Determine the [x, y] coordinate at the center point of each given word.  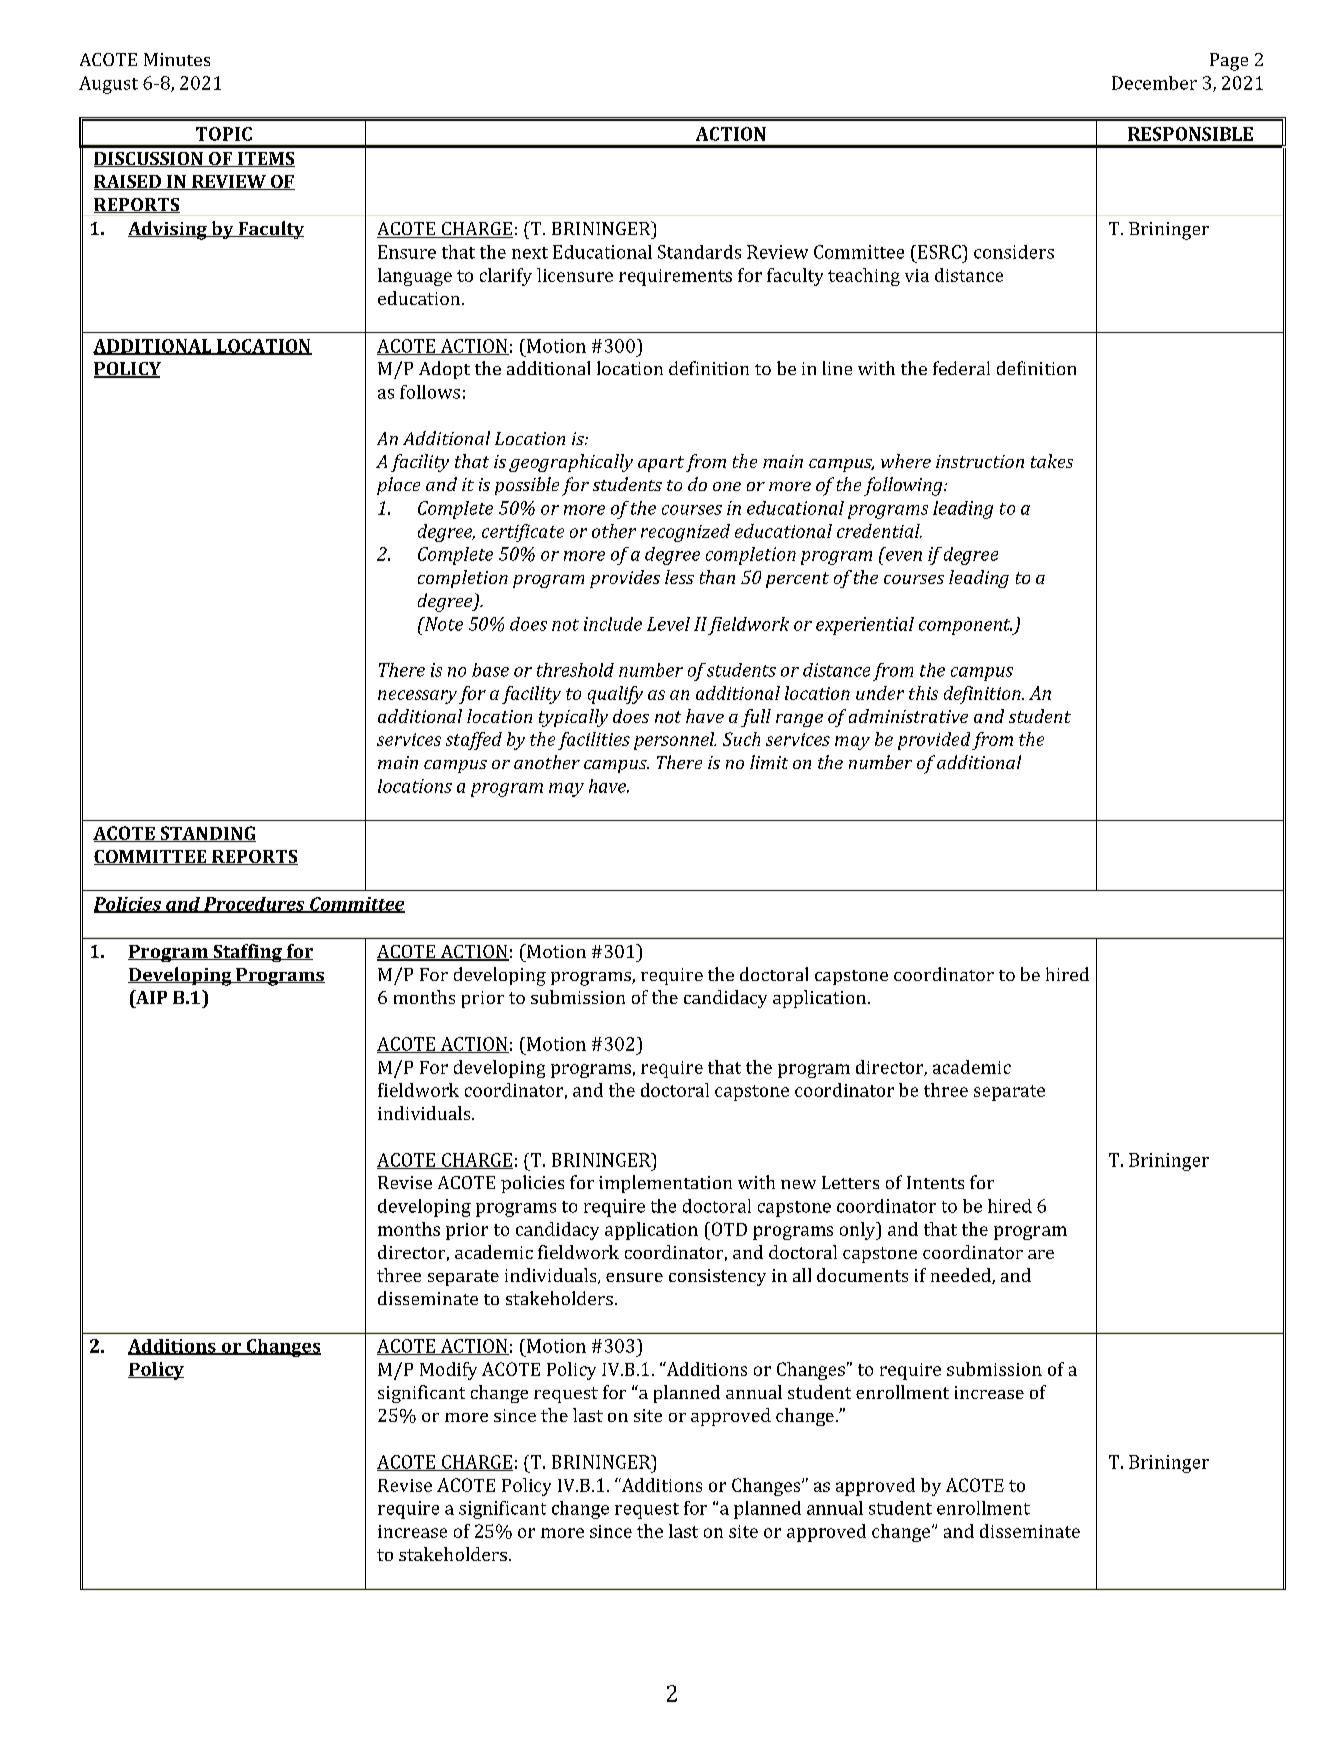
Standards [699, 252]
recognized [685, 533]
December [1154, 83]
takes [1052, 461]
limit [769, 762]
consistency [717, 1277]
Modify [448, 1371]
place [398, 486]
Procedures [254, 905]
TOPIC [224, 134]
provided [934, 741]
